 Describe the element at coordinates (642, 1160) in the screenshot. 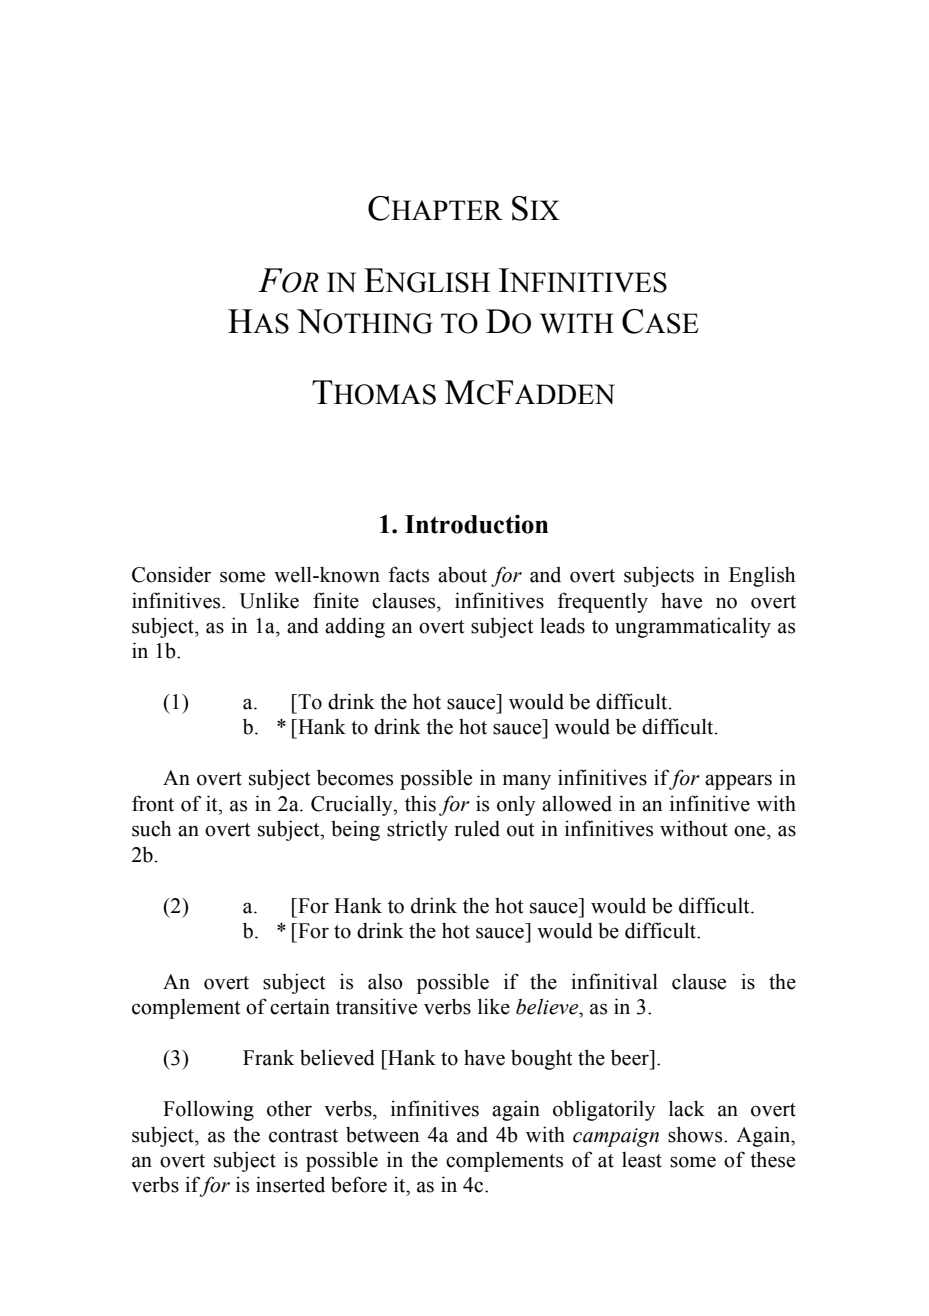

I see `least` at that location.
